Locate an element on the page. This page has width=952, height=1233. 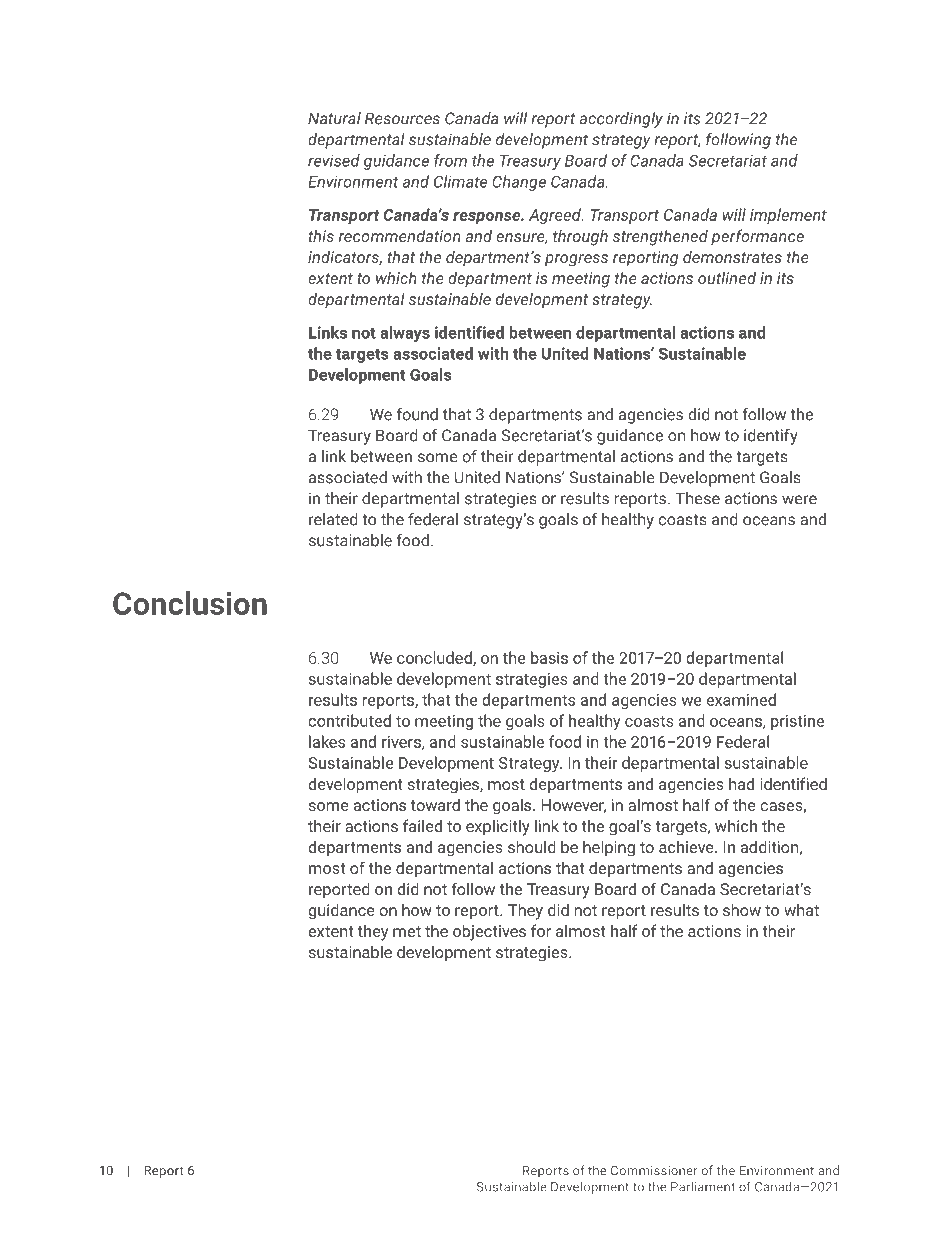
Commissioner is located at coordinates (654, 1171).
